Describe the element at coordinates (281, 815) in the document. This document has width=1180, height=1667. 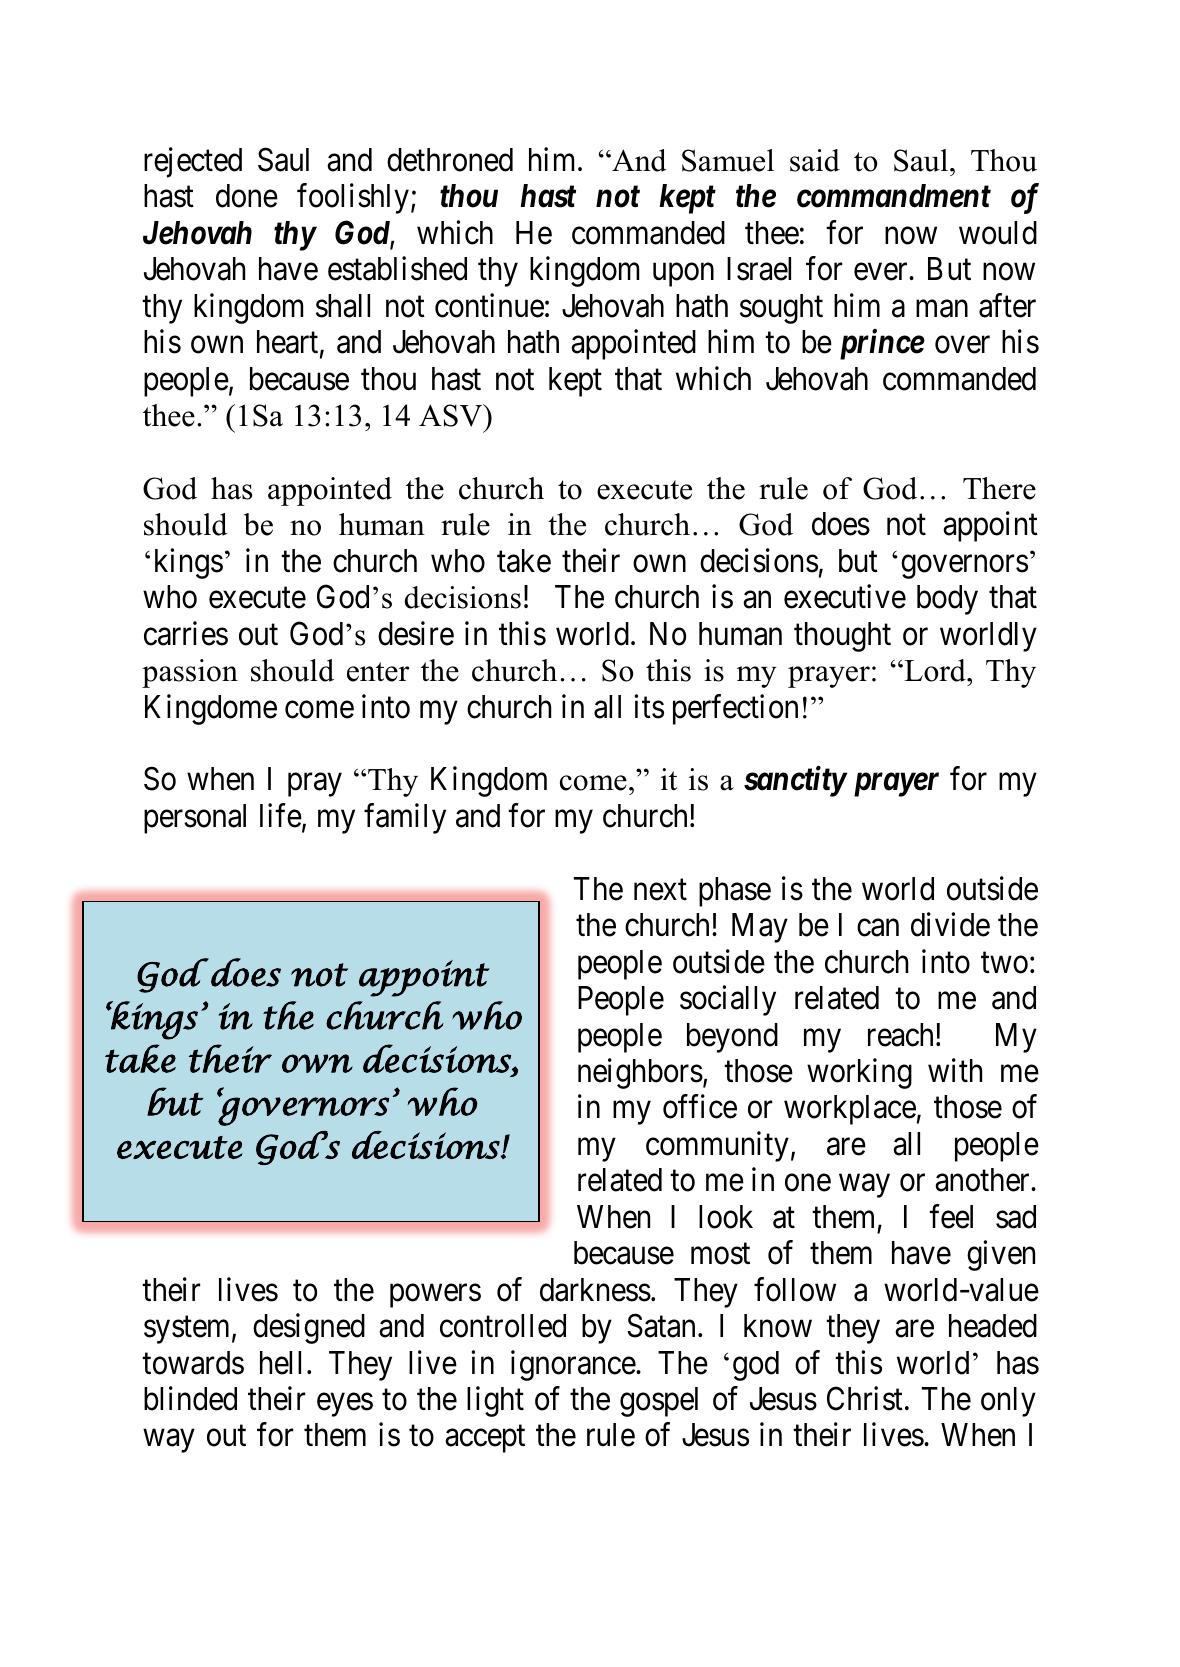
I see `life` at that location.
